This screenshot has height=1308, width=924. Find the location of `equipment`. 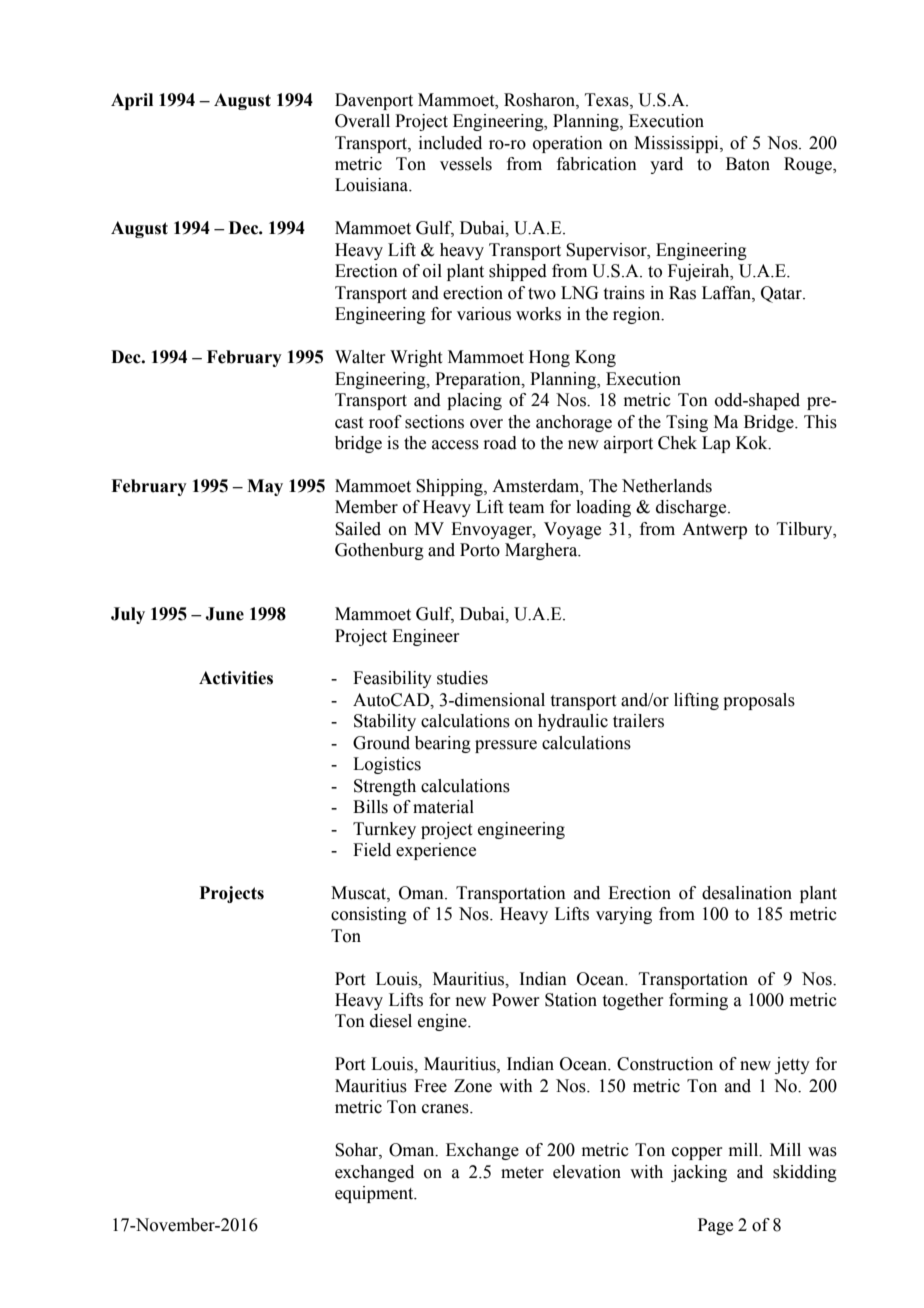

equipment is located at coordinates (375, 1194).
